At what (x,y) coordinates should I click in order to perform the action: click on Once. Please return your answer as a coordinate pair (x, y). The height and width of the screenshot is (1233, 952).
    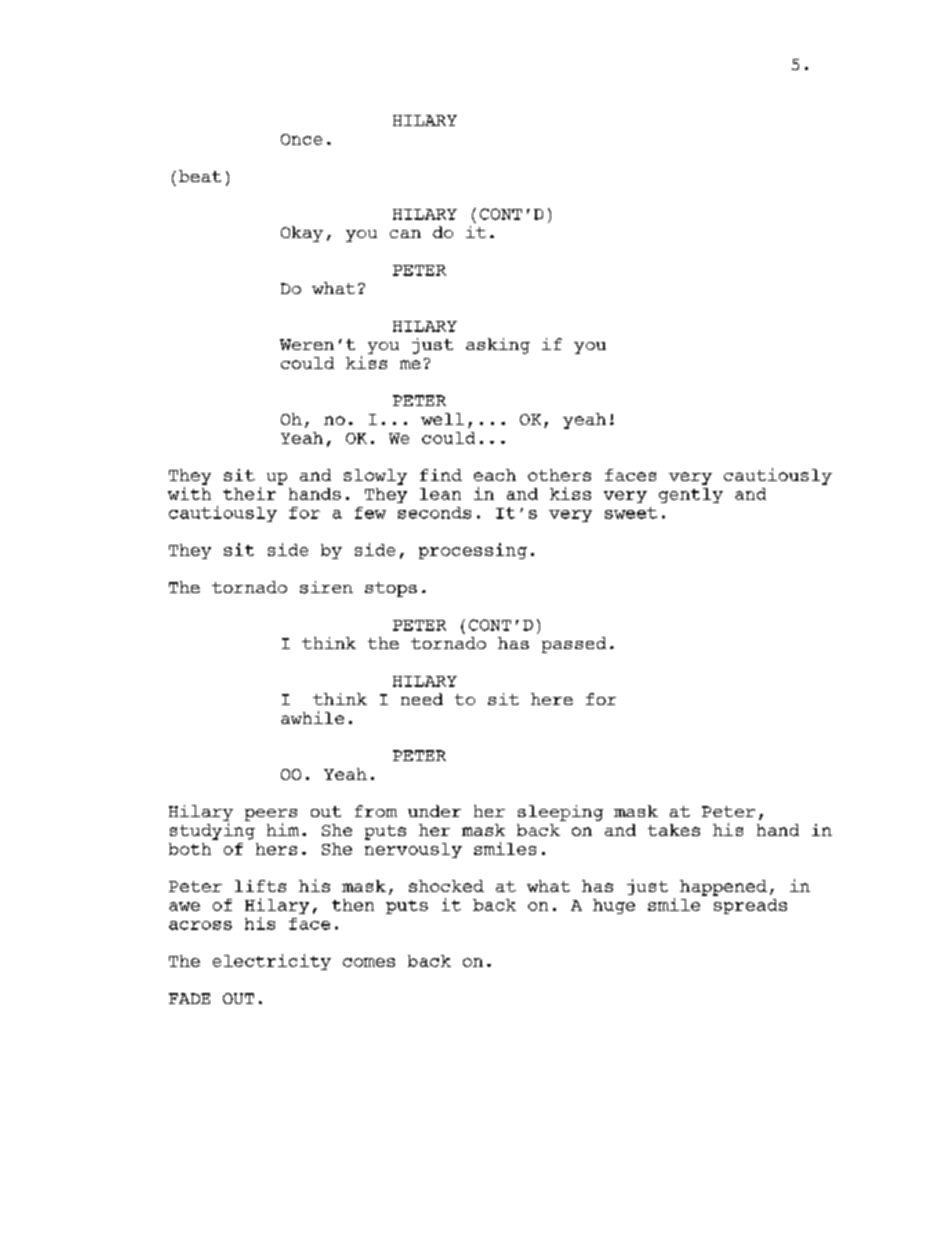
    Looking at the image, I should click on (301, 139).
